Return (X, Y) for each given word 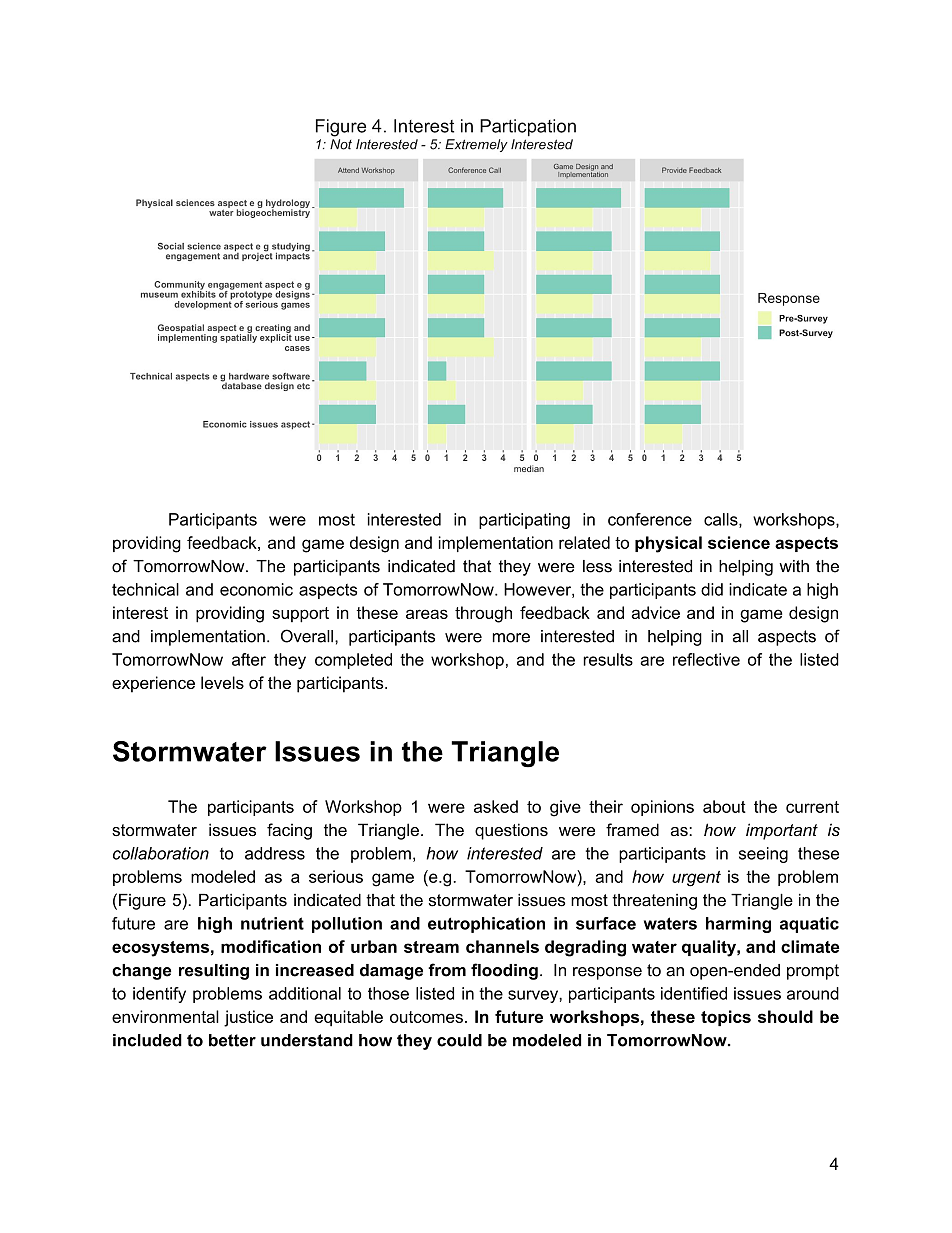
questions (511, 831)
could (459, 1040)
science (739, 542)
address (275, 853)
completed (353, 661)
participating (524, 521)
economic (256, 589)
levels (222, 682)
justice (248, 1018)
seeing (763, 855)
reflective (706, 659)
